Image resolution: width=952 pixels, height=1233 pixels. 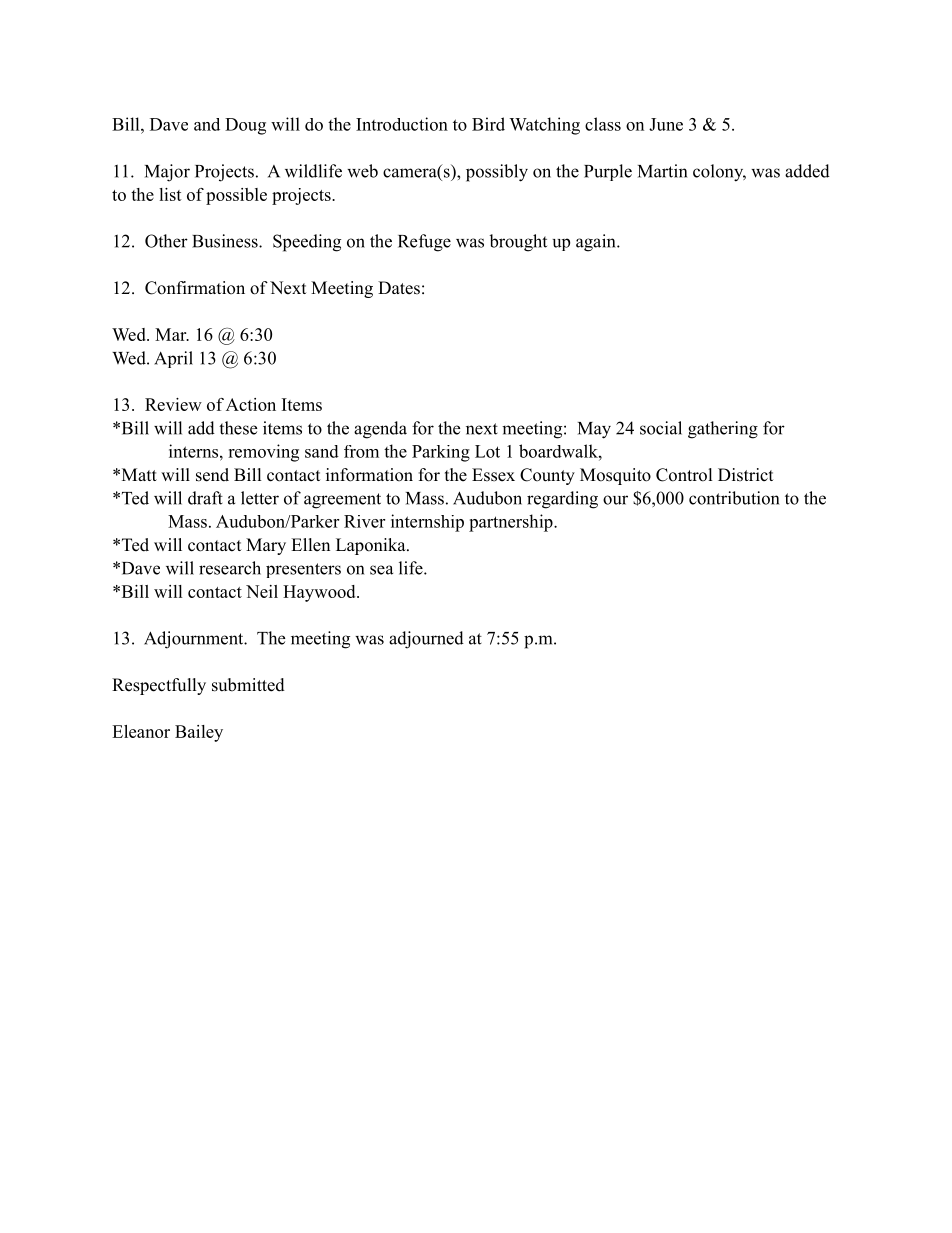 What do you see at coordinates (723, 430) in the screenshot?
I see `gathering` at bounding box center [723, 430].
